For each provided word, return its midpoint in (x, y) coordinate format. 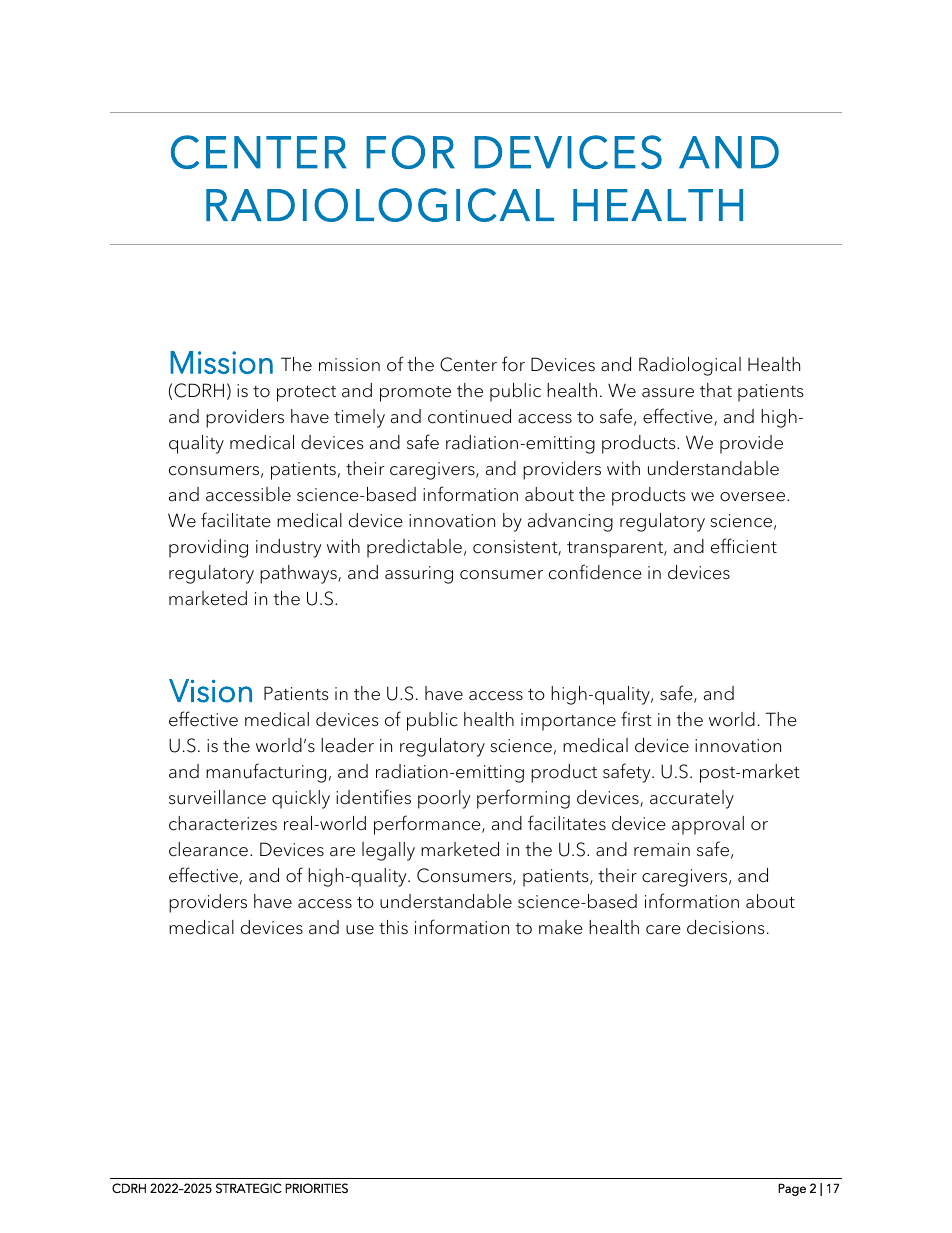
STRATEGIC (249, 1188)
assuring (419, 575)
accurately (692, 799)
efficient (744, 546)
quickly (301, 799)
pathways (299, 574)
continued (469, 416)
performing (523, 799)
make (561, 927)
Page (792, 1189)
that (716, 390)
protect (306, 393)
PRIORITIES (316, 1188)
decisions (726, 927)
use (360, 930)
